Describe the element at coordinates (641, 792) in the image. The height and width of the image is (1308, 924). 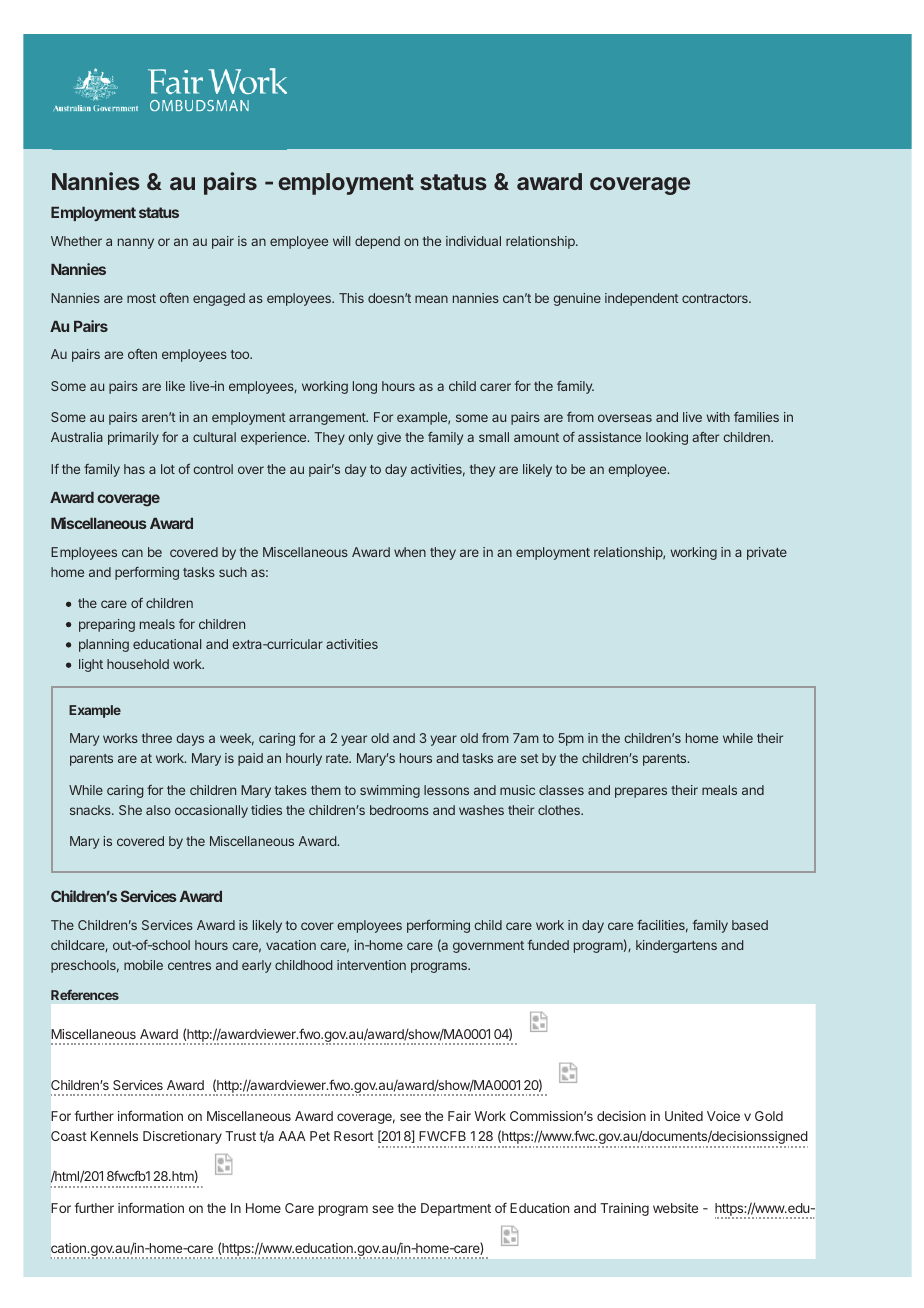
I see `prepares` at that location.
